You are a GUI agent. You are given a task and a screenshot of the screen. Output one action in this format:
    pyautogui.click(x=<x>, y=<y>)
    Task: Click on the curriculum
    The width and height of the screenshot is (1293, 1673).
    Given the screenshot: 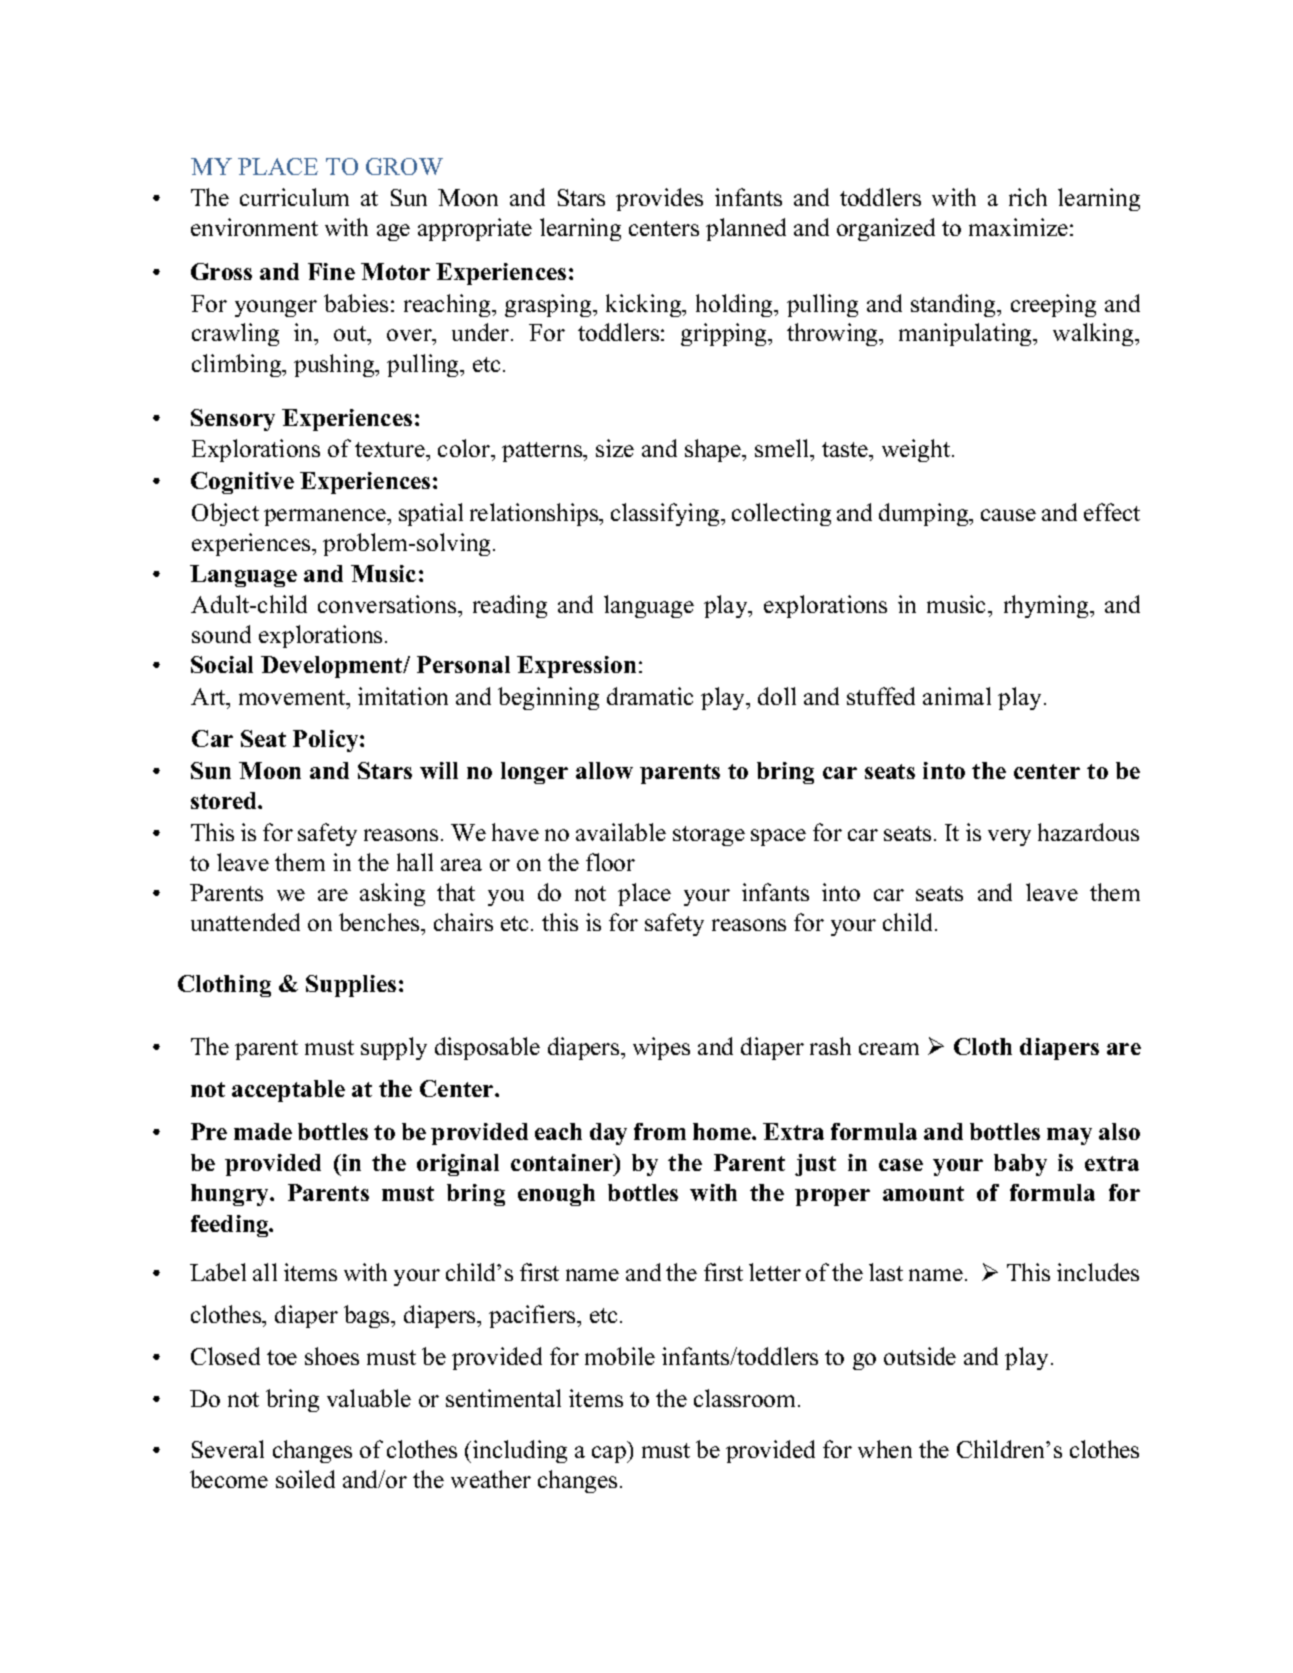 What is the action you would take?
    pyautogui.click(x=294, y=197)
